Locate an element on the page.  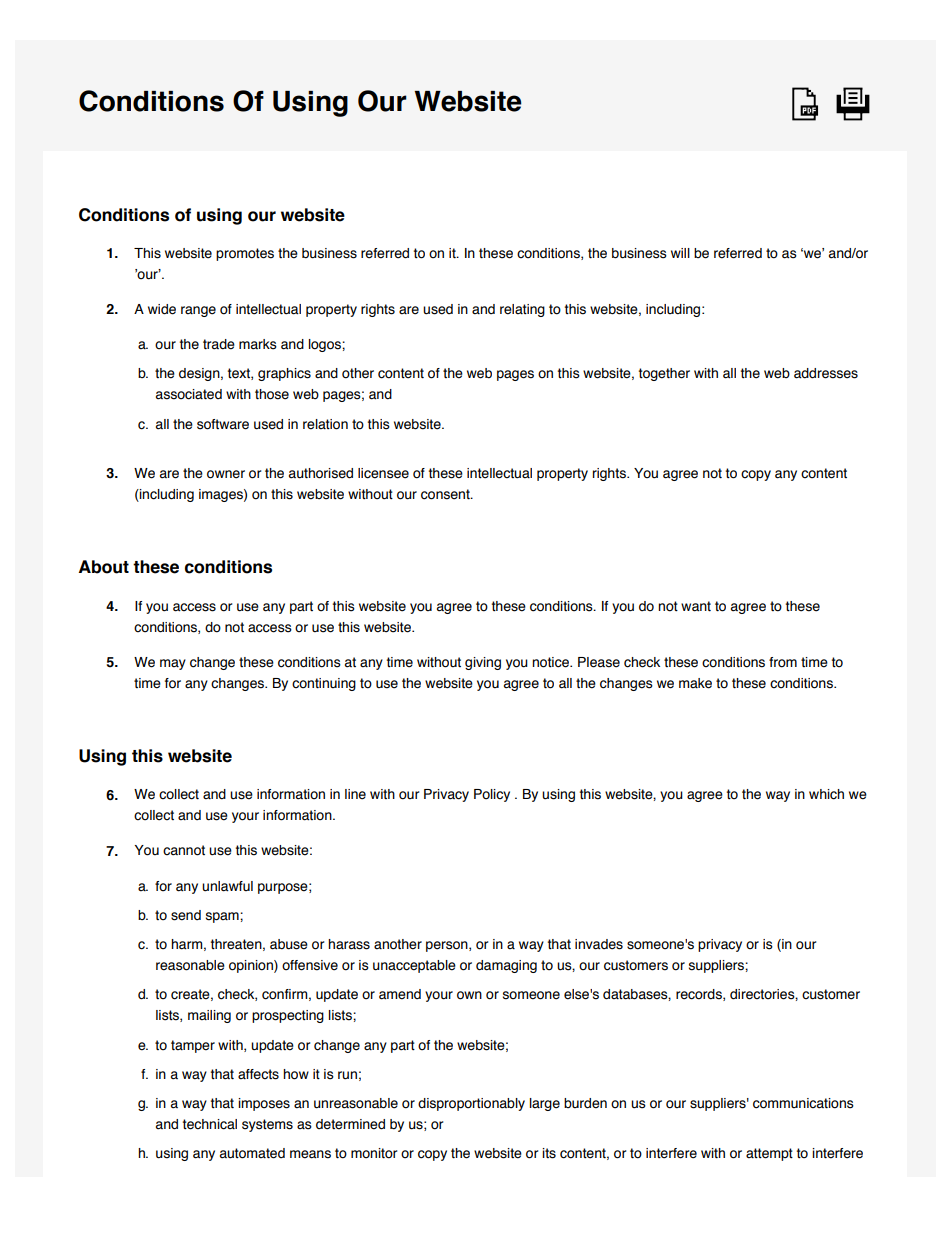
send is located at coordinates (186, 915).
